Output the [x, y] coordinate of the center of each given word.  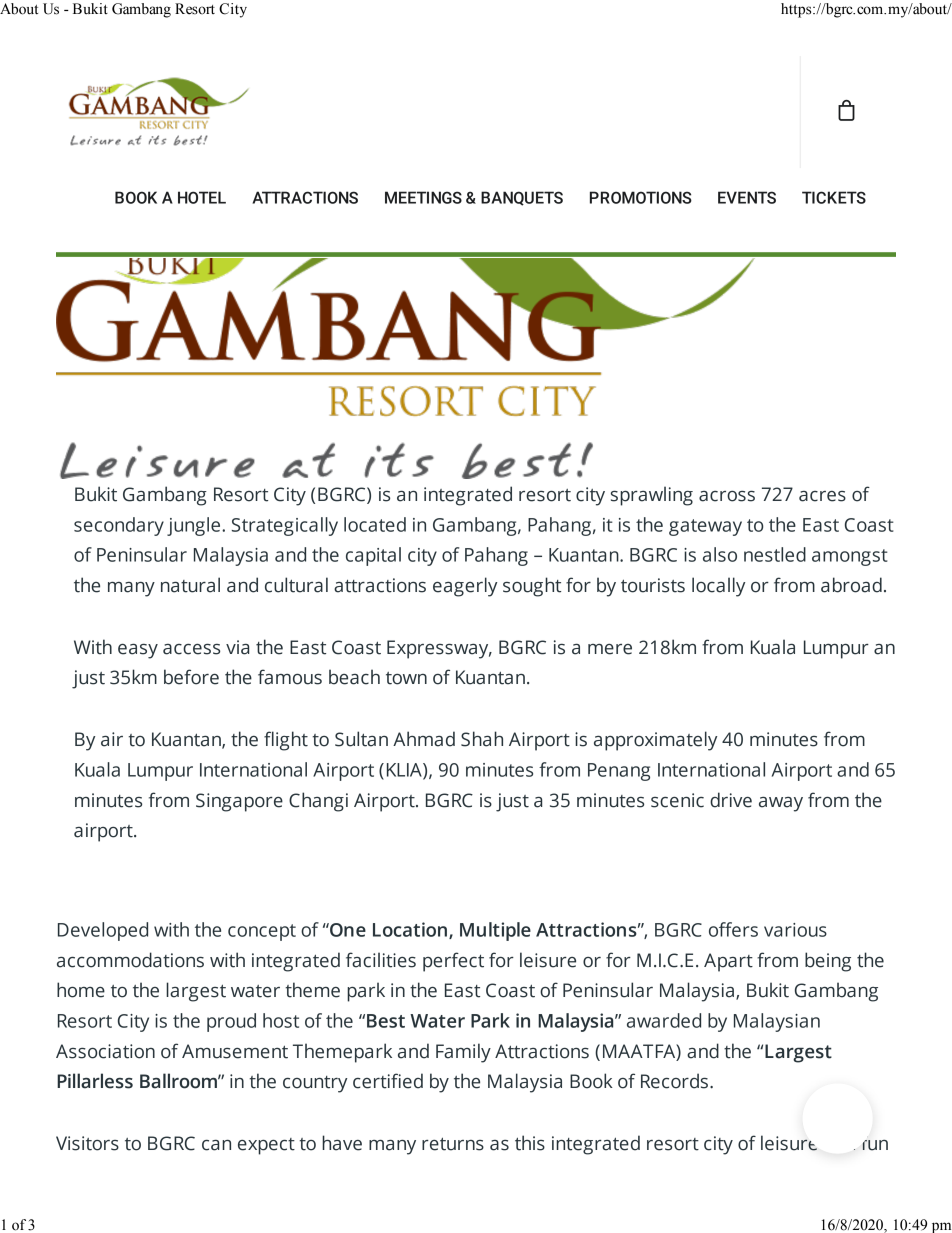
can [216, 1145]
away [781, 804]
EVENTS [747, 197]
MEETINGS [423, 197]
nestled [775, 554]
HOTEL [202, 197]
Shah [482, 739]
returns [453, 1144]
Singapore [239, 802]
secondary [119, 526]
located [375, 524]
